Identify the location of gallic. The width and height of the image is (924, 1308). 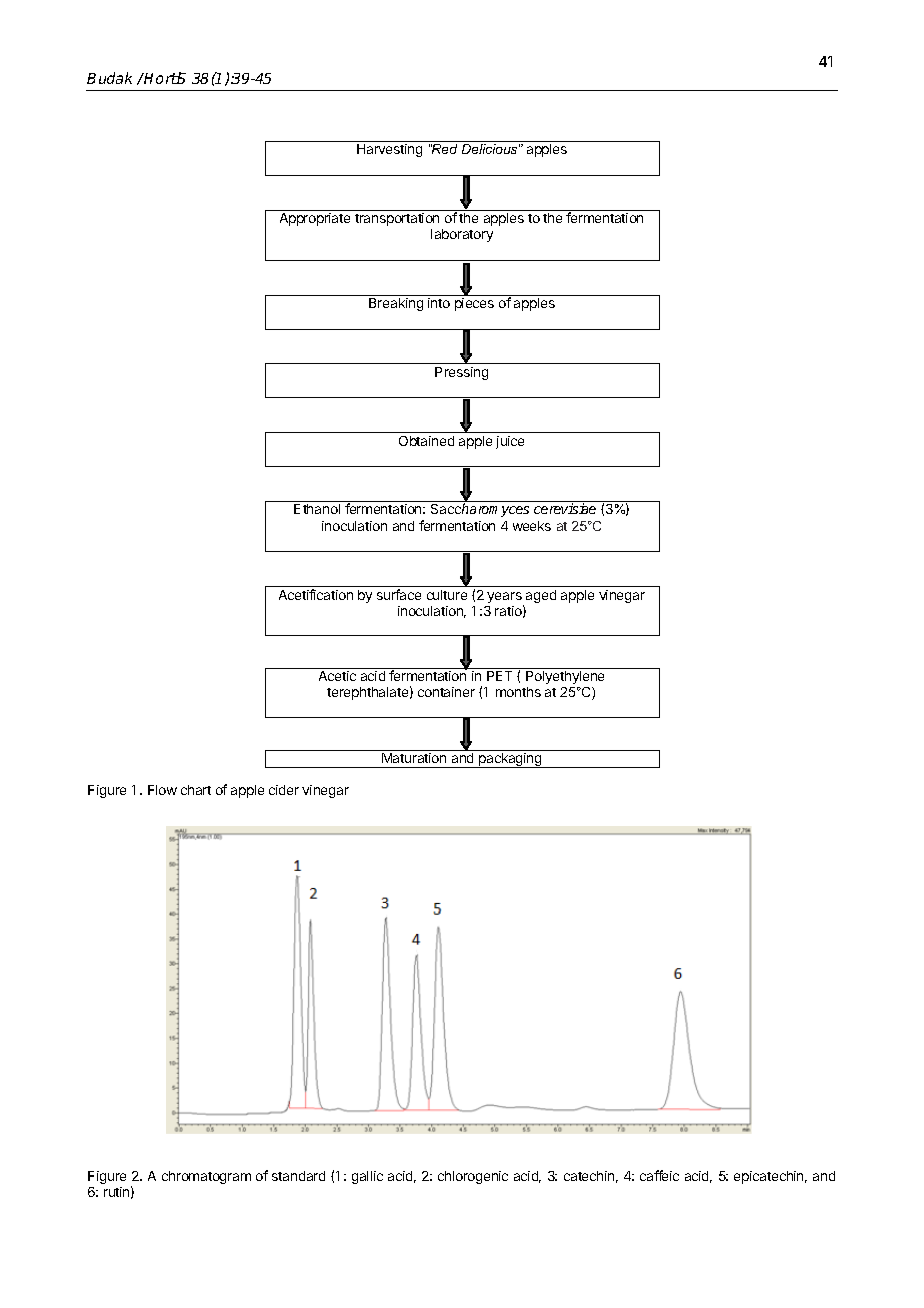
(367, 1177).
